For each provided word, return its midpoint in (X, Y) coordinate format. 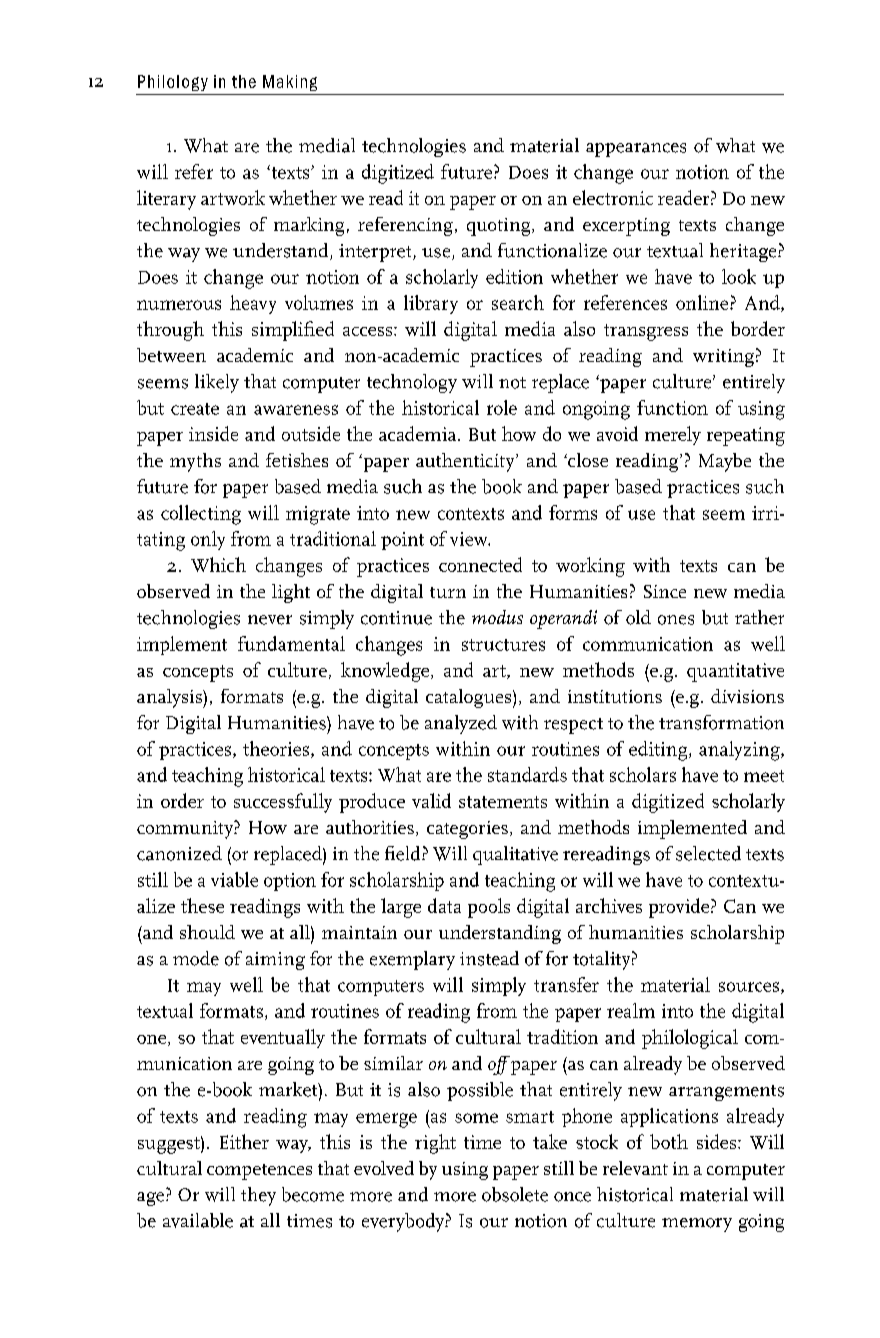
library (431, 304)
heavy (253, 304)
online (703, 302)
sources (750, 988)
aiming (275, 961)
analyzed (461, 724)
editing (659, 751)
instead (489, 958)
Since (665, 591)
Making (290, 83)
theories (277, 749)
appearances (636, 150)
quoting (500, 227)
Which (218, 564)
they (258, 1196)
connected (480, 564)
